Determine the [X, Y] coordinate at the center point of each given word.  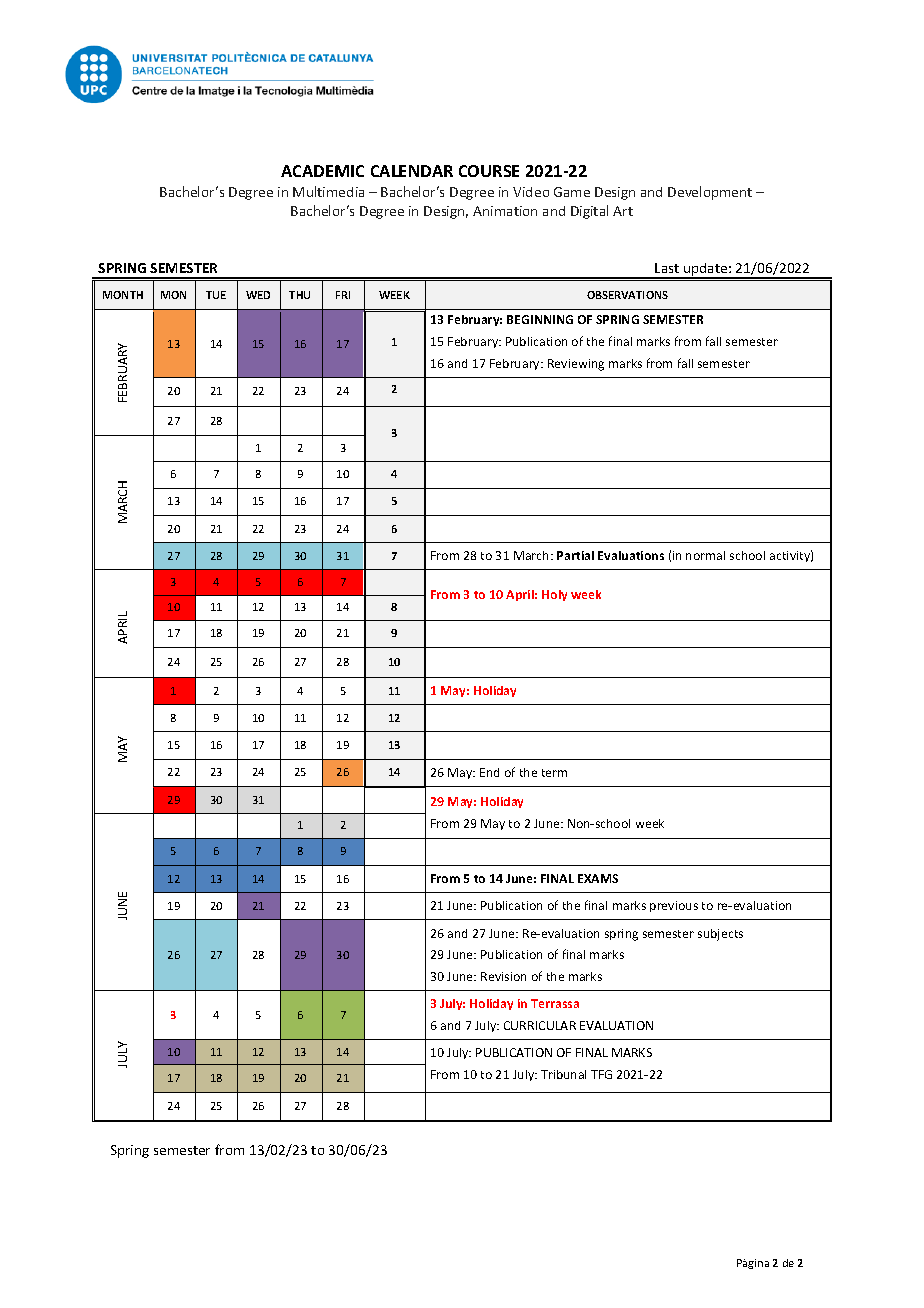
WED [258, 295]
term [554, 773]
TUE [216, 295]
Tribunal [563, 1074]
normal [705, 555]
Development [710, 193]
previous [674, 906]
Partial [575, 555]
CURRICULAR [540, 1025]
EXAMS [598, 878]
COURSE [489, 171]
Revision [503, 976]
